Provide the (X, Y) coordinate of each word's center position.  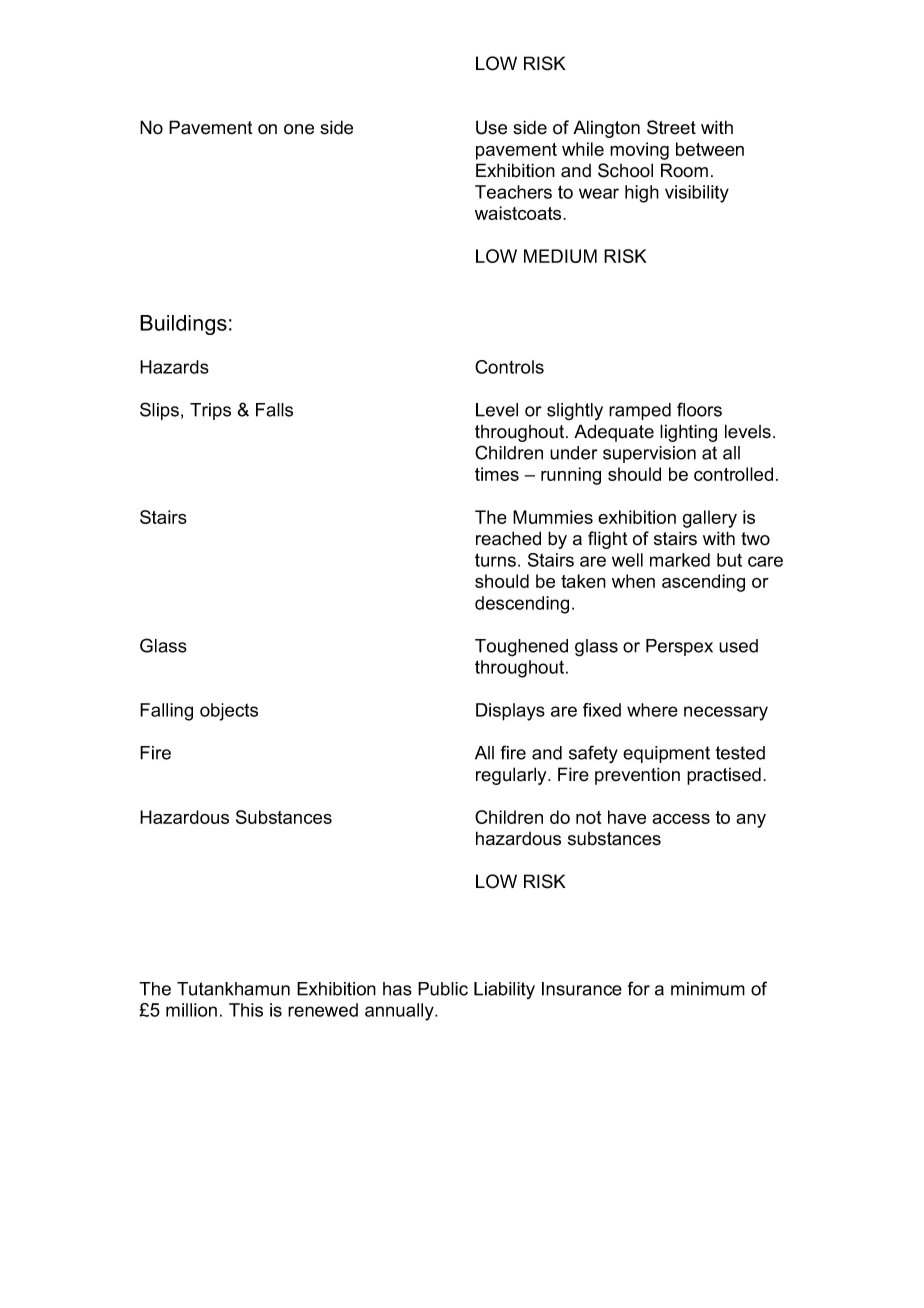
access (681, 819)
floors (699, 409)
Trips (210, 411)
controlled (733, 474)
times (497, 474)
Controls (509, 367)
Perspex (679, 647)
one (299, 129)
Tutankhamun (233, 989)
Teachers (513, 192)
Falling (166, 712)
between (710, 149)
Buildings (183, 325)
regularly (512, 776)
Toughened (521, 648)
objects (229, 712)
